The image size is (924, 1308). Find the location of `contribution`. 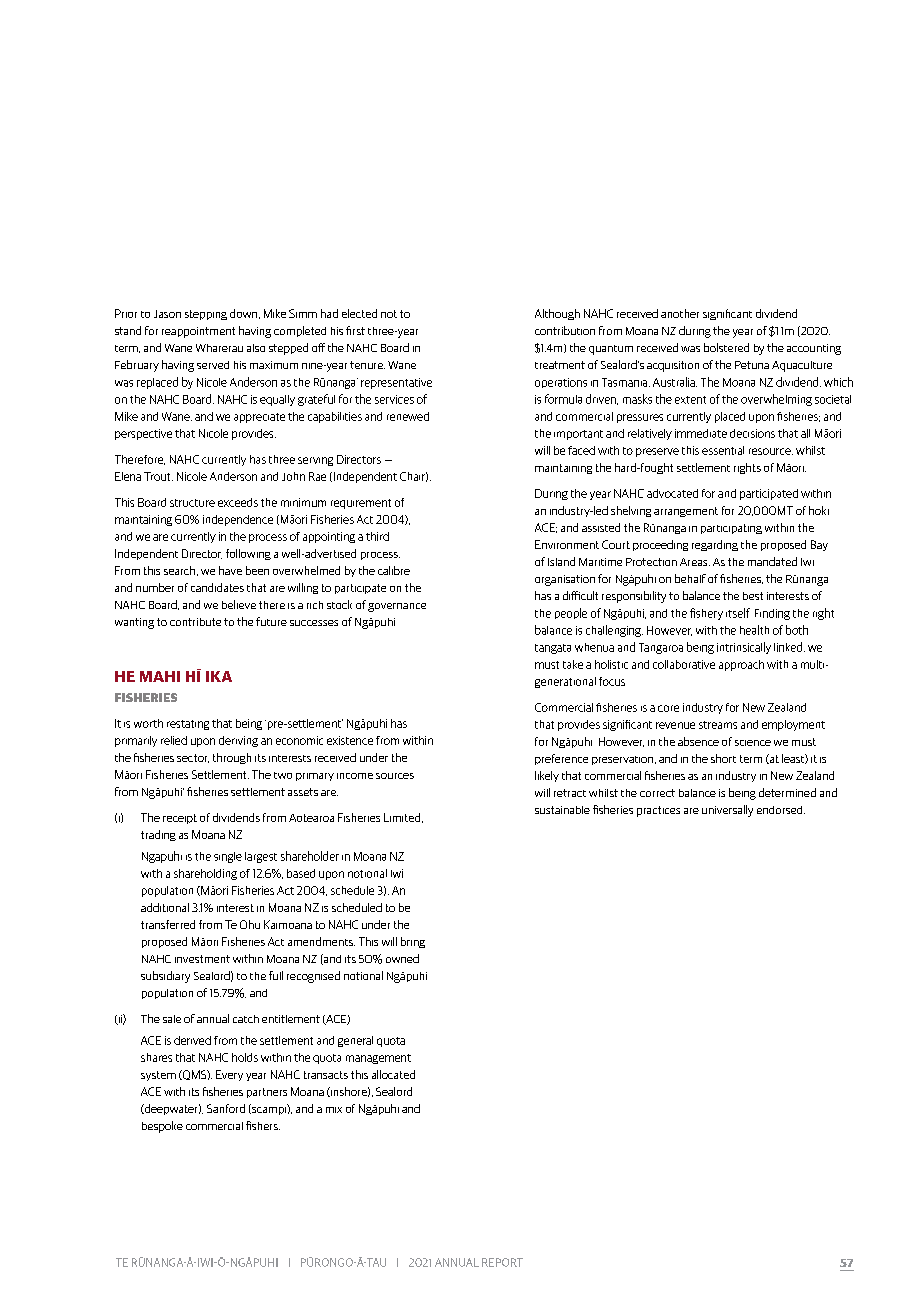

contribution is located at coordinates (565, 330).
